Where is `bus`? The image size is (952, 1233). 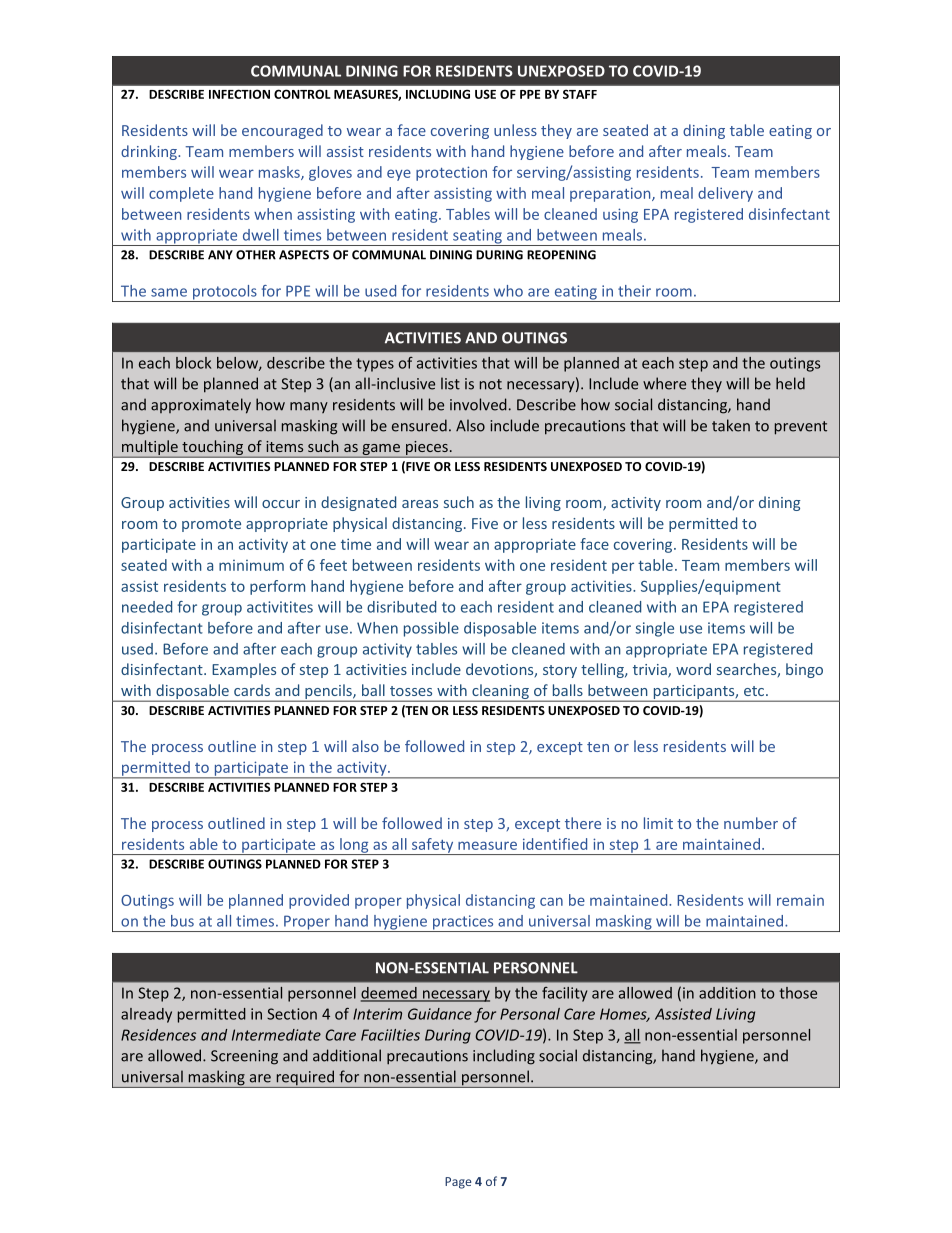 bus is located at coordinates (182, 921).
